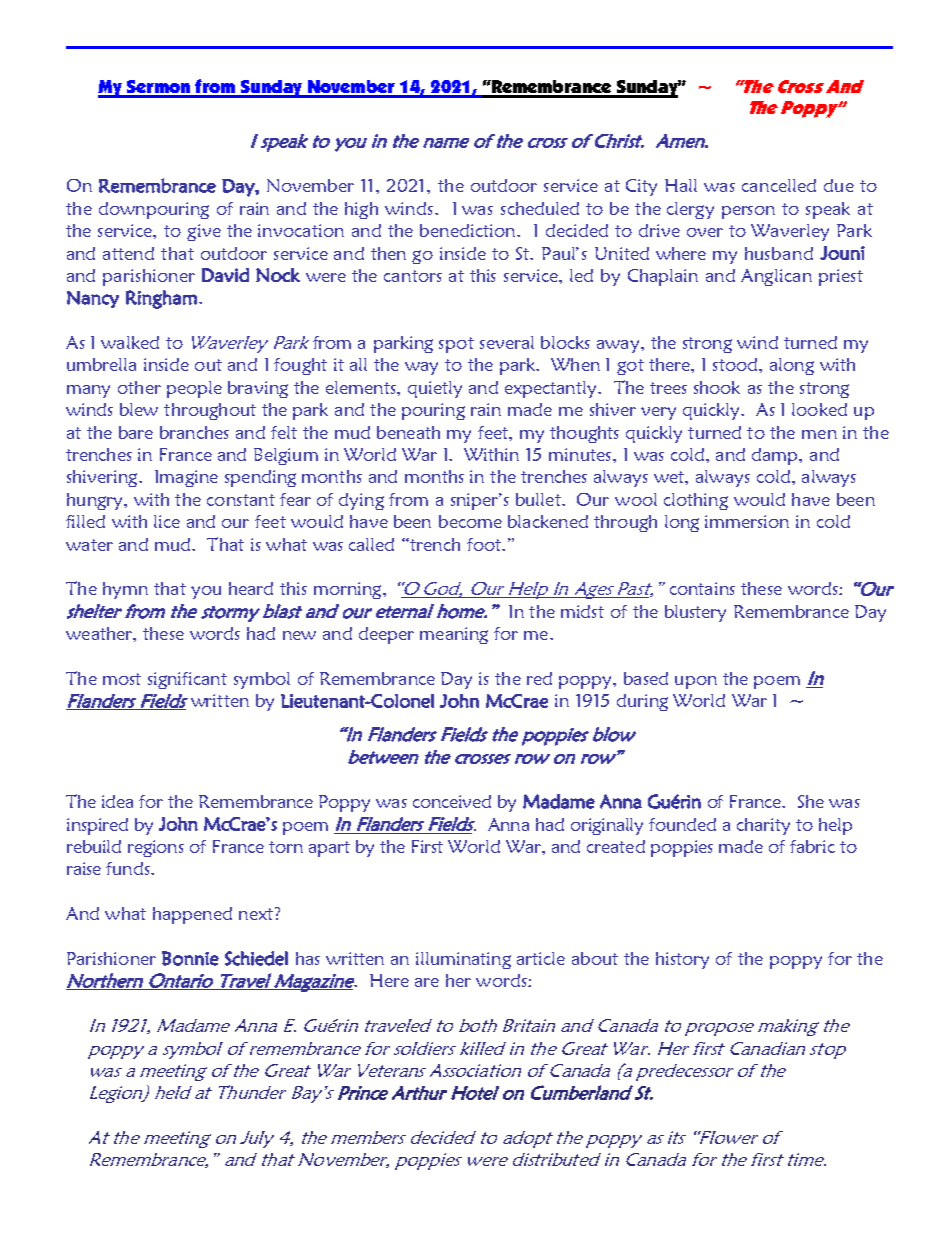  I want to click on charity, so click(763, 826).
